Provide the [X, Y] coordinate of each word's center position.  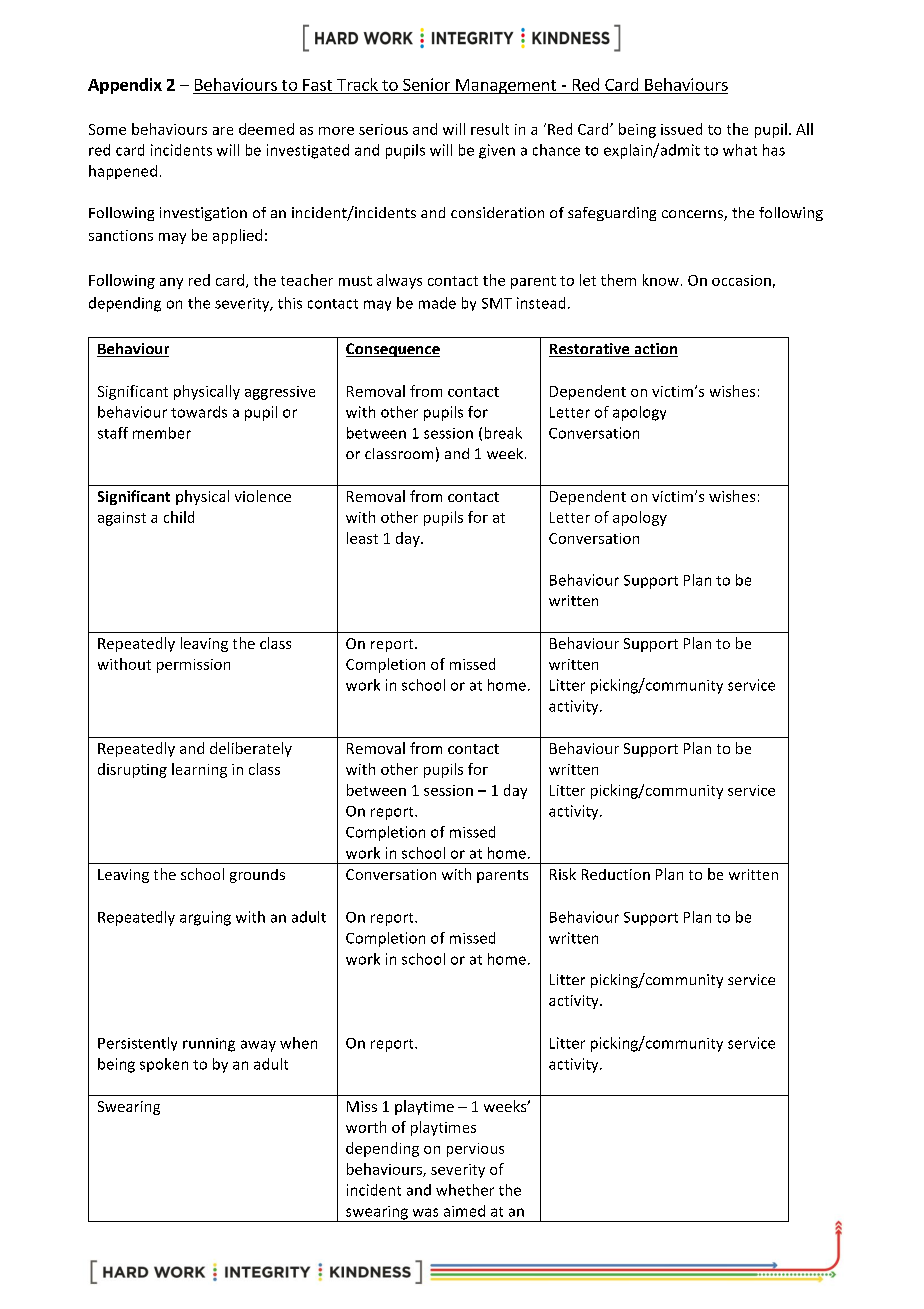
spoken [164, 1065]
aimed [464, 1211]
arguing [205, 918]
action [655, 350]
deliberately [251, 749]
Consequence [393, 350]
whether [465, 1190]
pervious [475, 1150]
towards [199, 412]
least [362, 538]
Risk [563, 874]
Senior [426, 84]
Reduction [616, 874]
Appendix [125, 86]
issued [681, 129]
